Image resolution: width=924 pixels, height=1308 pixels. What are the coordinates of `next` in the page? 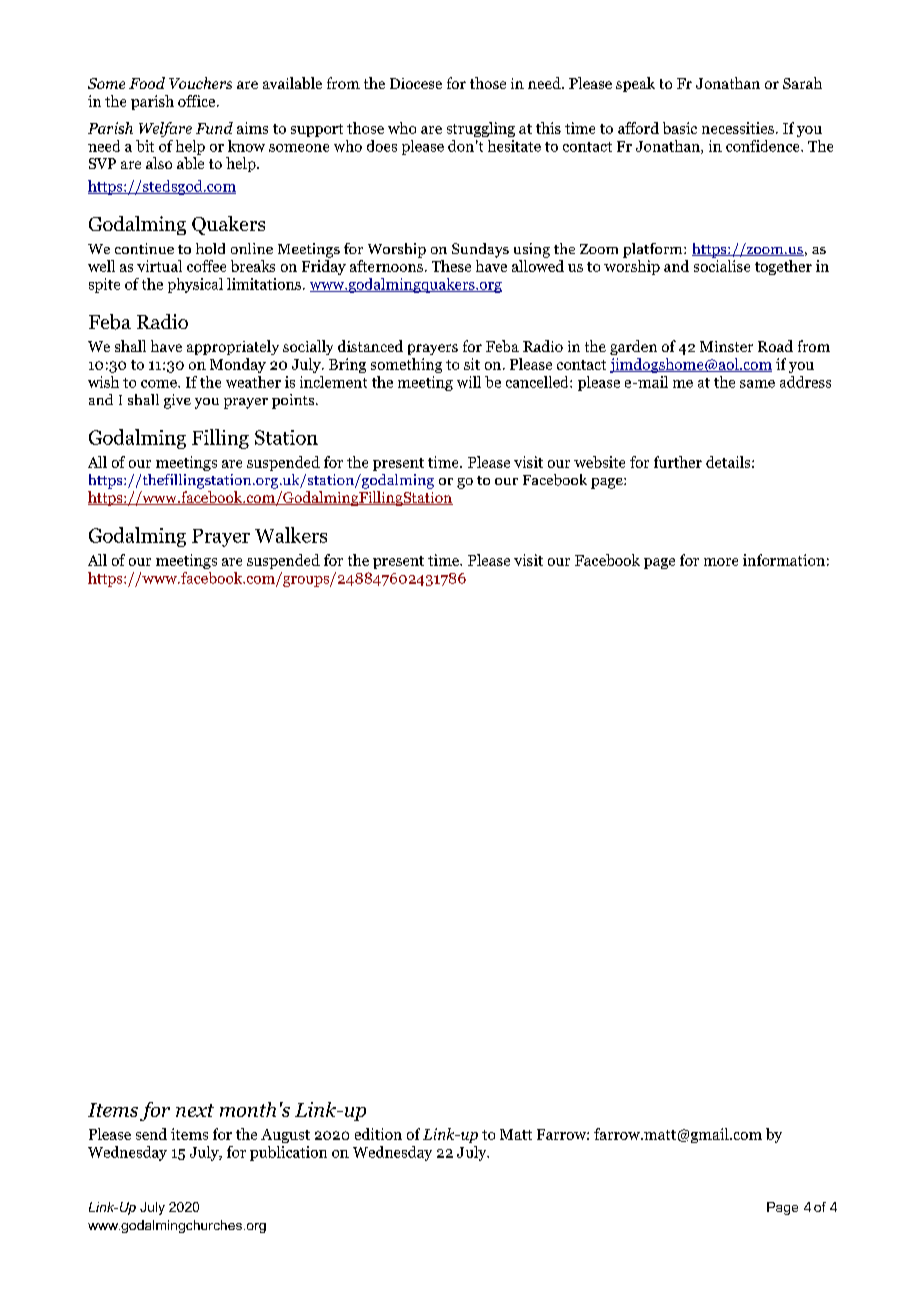 It's located at (195, 1110).
